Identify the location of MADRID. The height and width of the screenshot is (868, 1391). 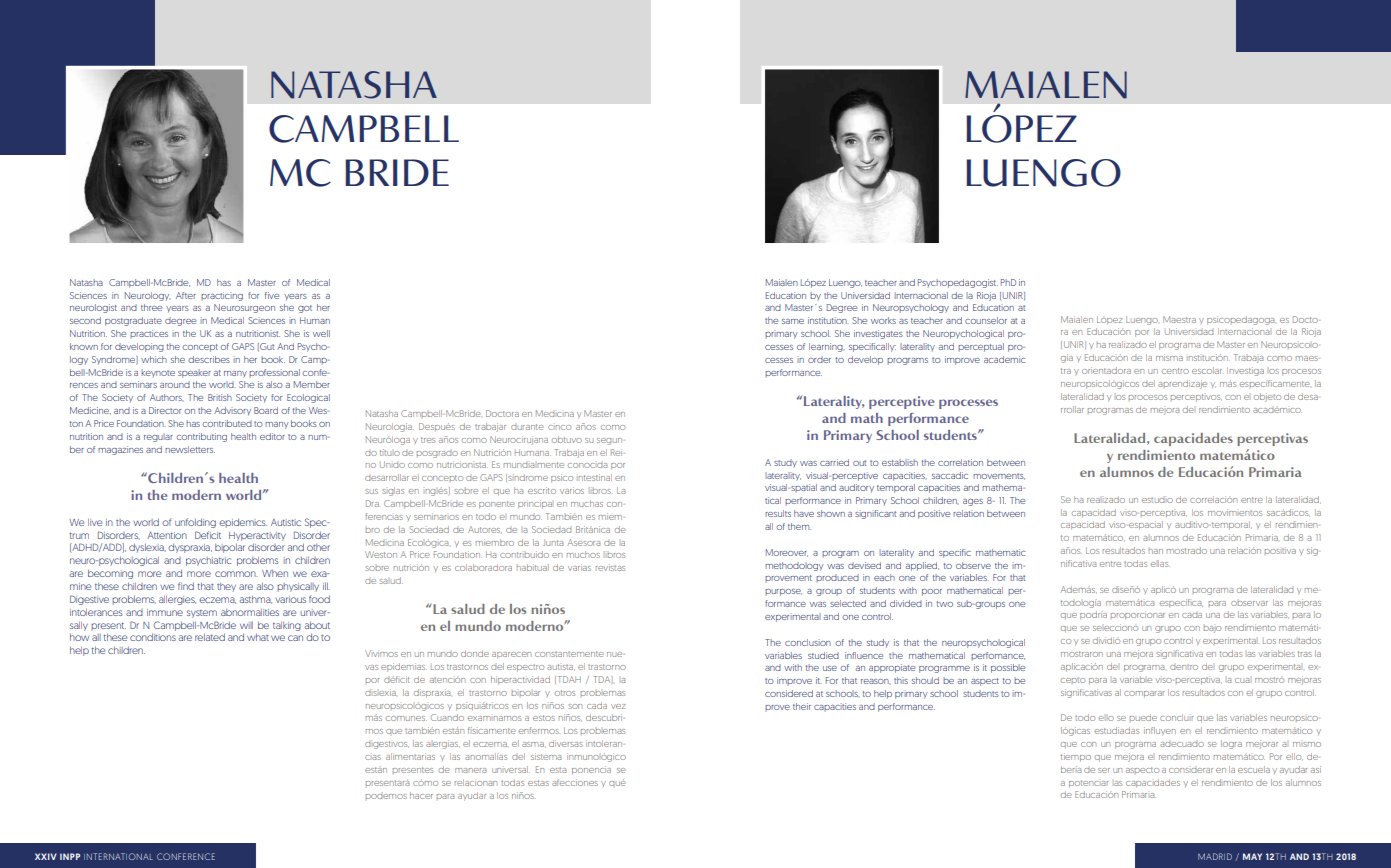
(1215, 856).
